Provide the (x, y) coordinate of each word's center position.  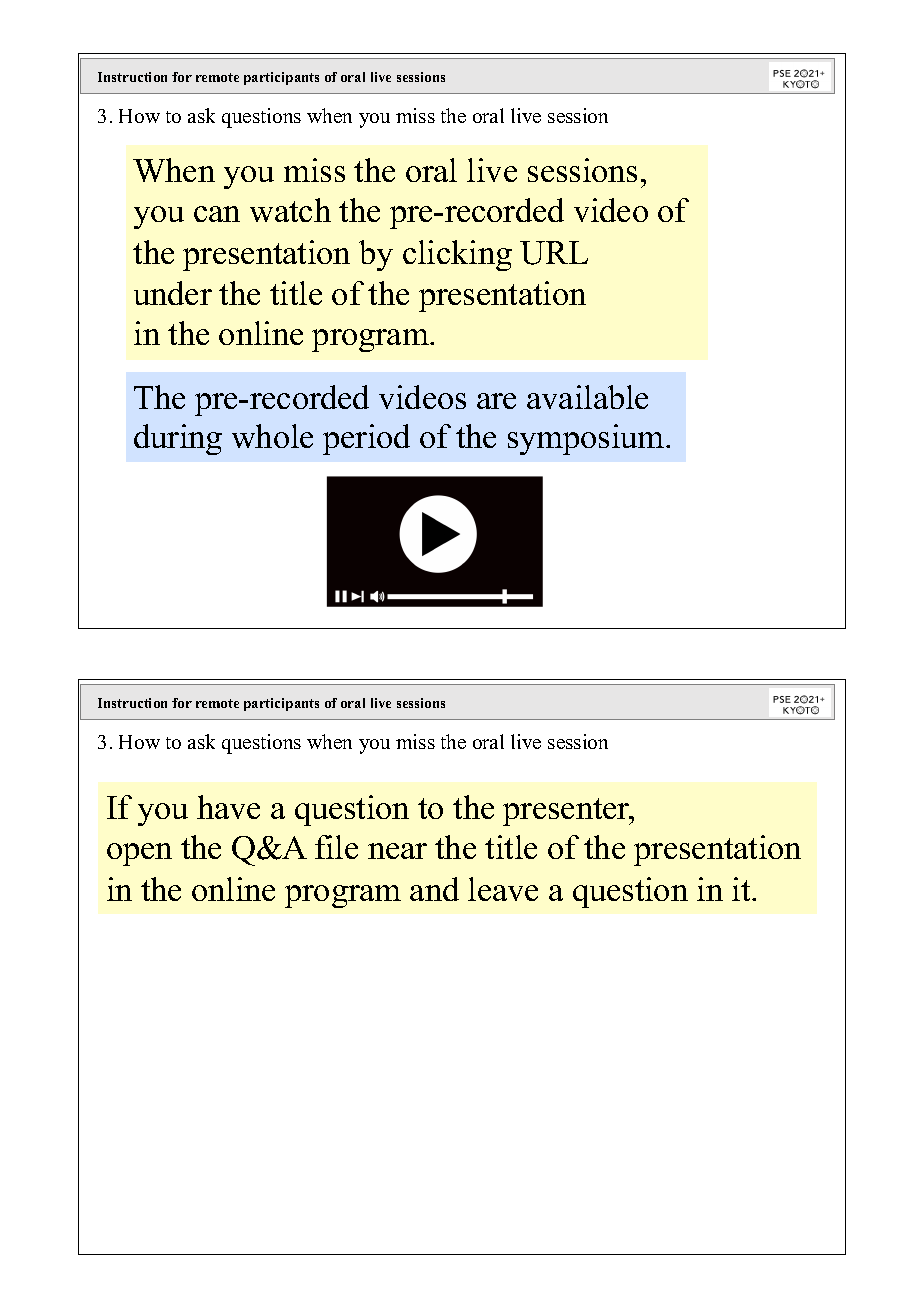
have (228, 807)
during (178, 439)
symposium (587, 439)
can (217, 214)
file (336, 847)
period (366, 439)
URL (554, 253)
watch (290, 210)
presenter (567, 812)
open (139, 854)
